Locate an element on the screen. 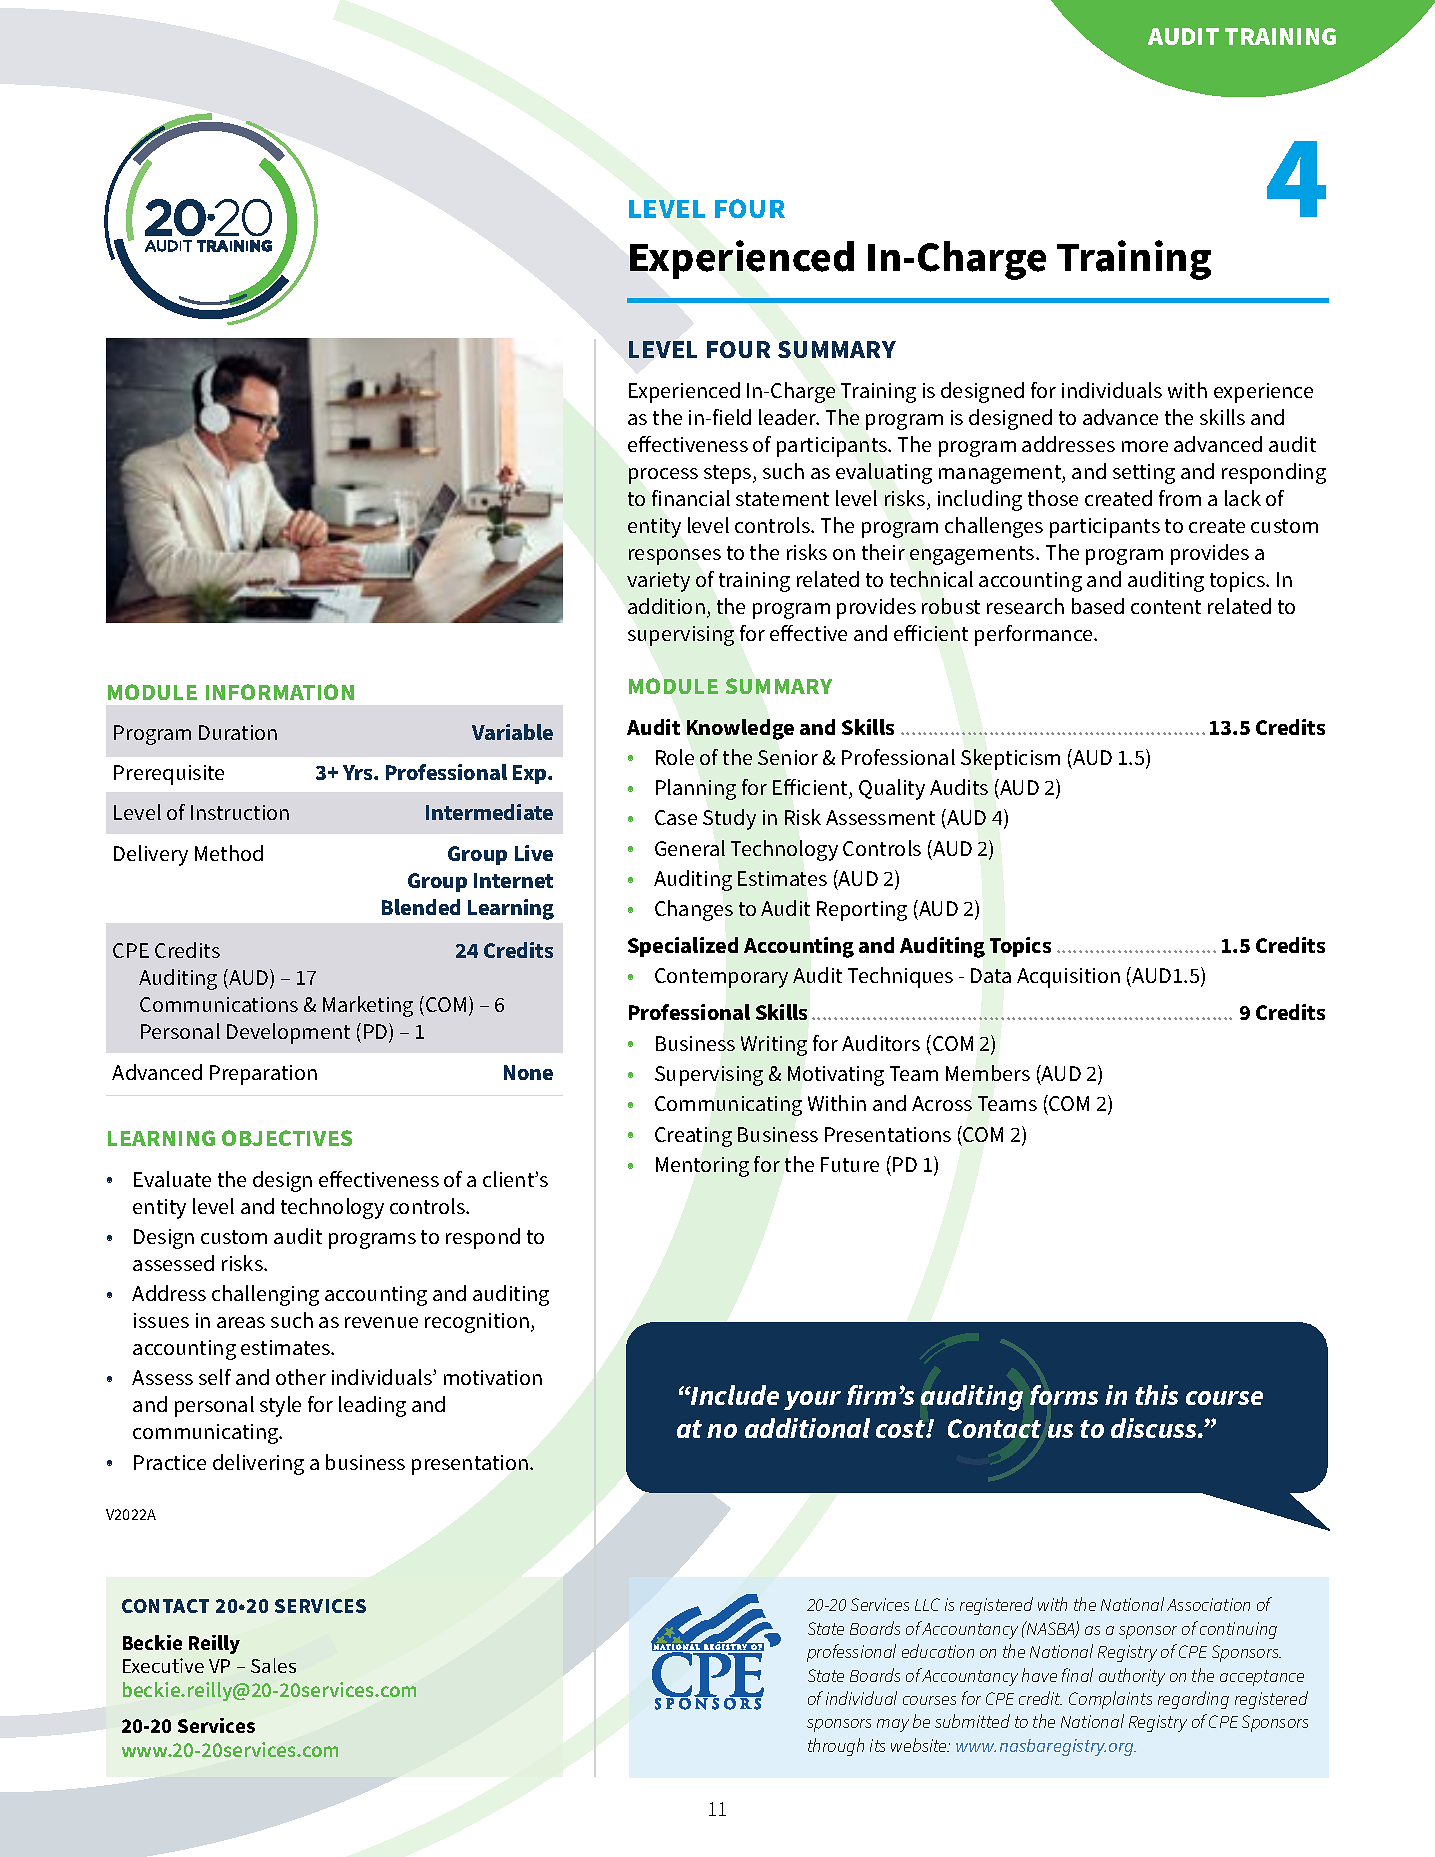 The width and height of the screenshot is (1435, 1857). Writing is located at coordinates (774, 1046).
